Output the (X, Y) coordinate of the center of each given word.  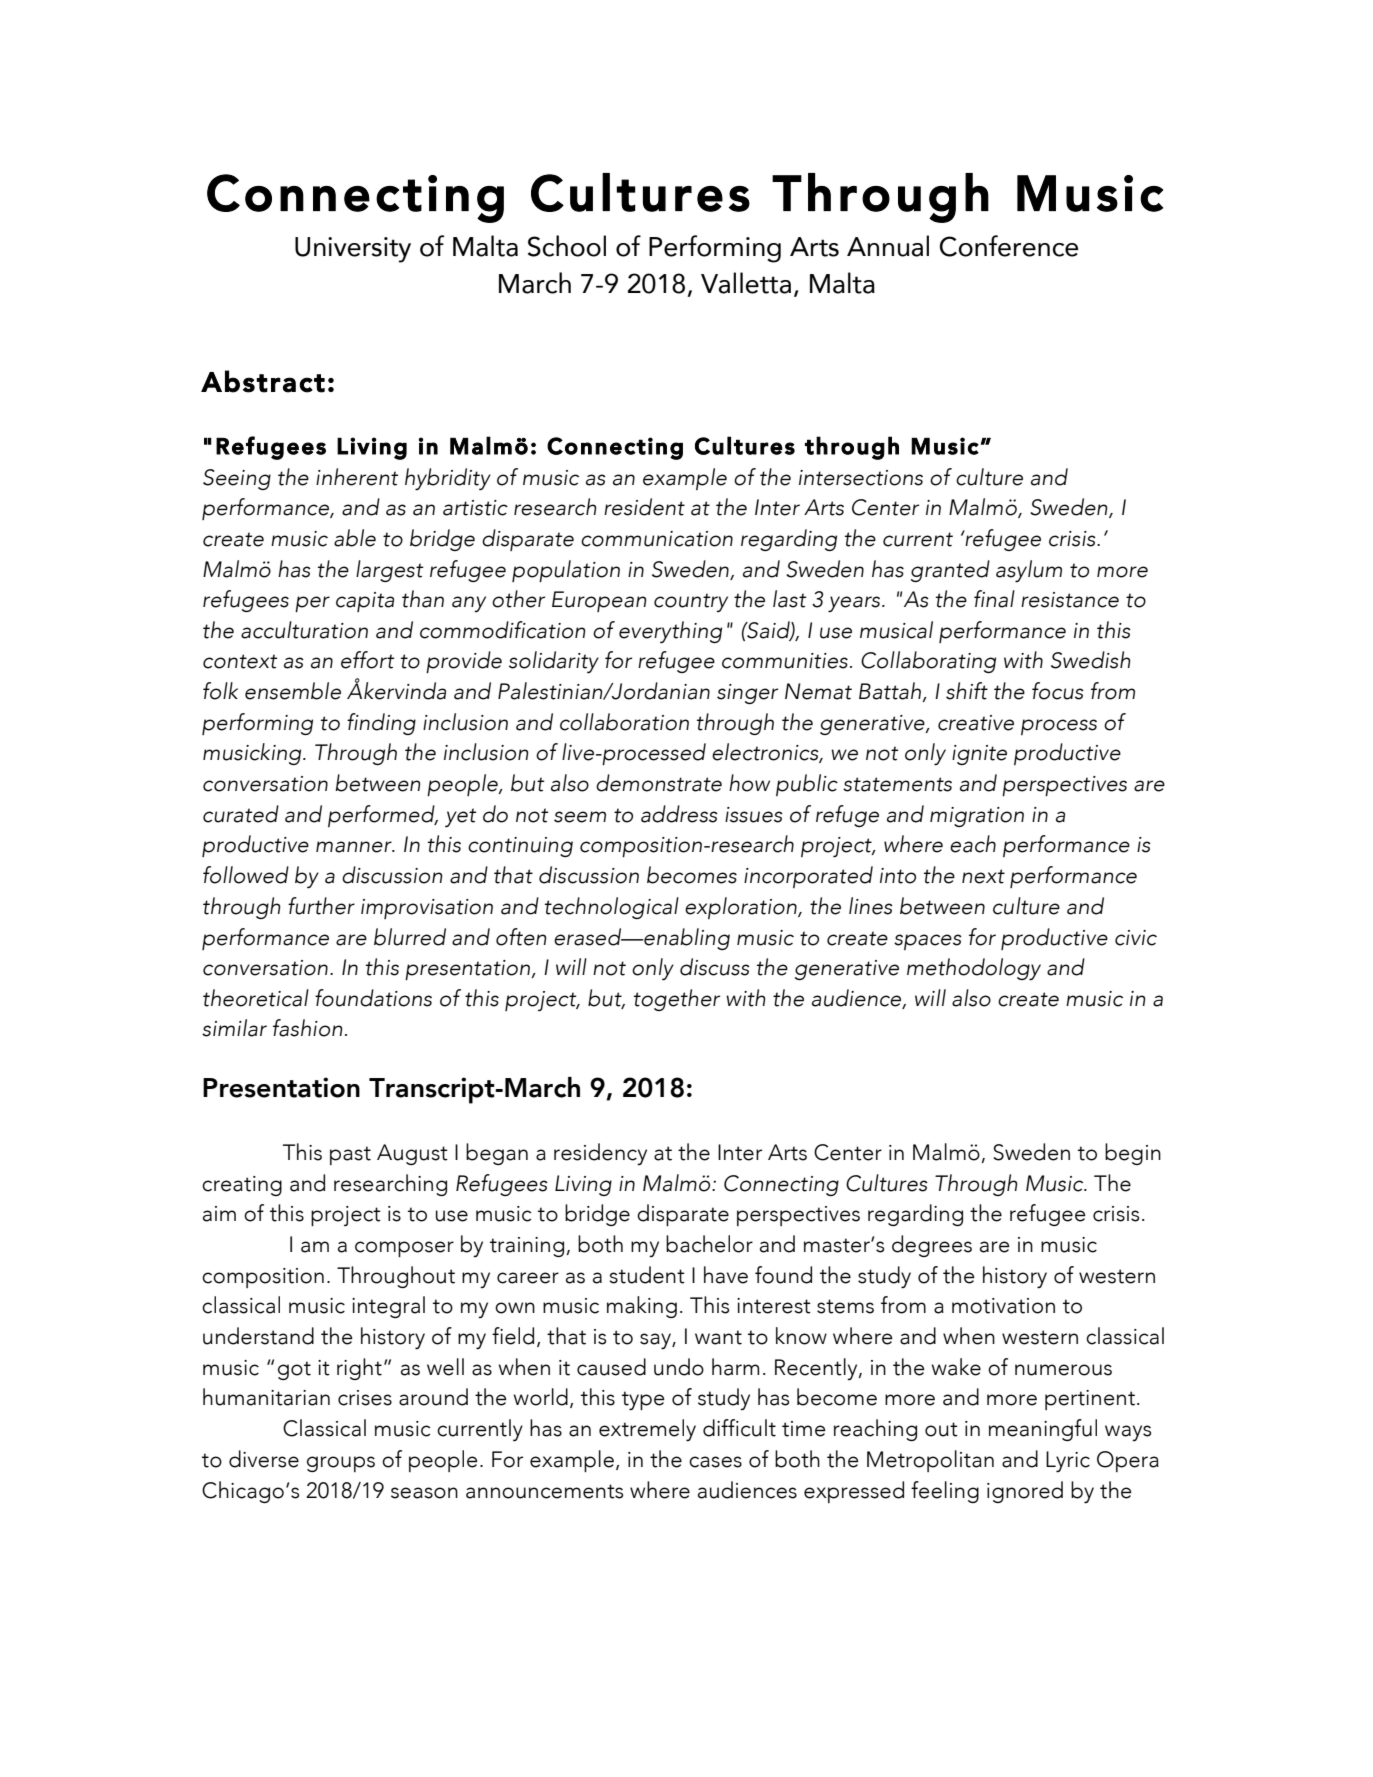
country (691, 602)
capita (365, 602)
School (567, 246)
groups (341, 1464)
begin (1133, 1154)
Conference (1009, 246)
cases (715, 1462)
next (983, 876)
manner (355, 847)
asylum (1029, 571)
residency (600, 1154)
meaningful (1043, 1430)
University (353, 250)
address (679, 814)
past (350, 1155)
